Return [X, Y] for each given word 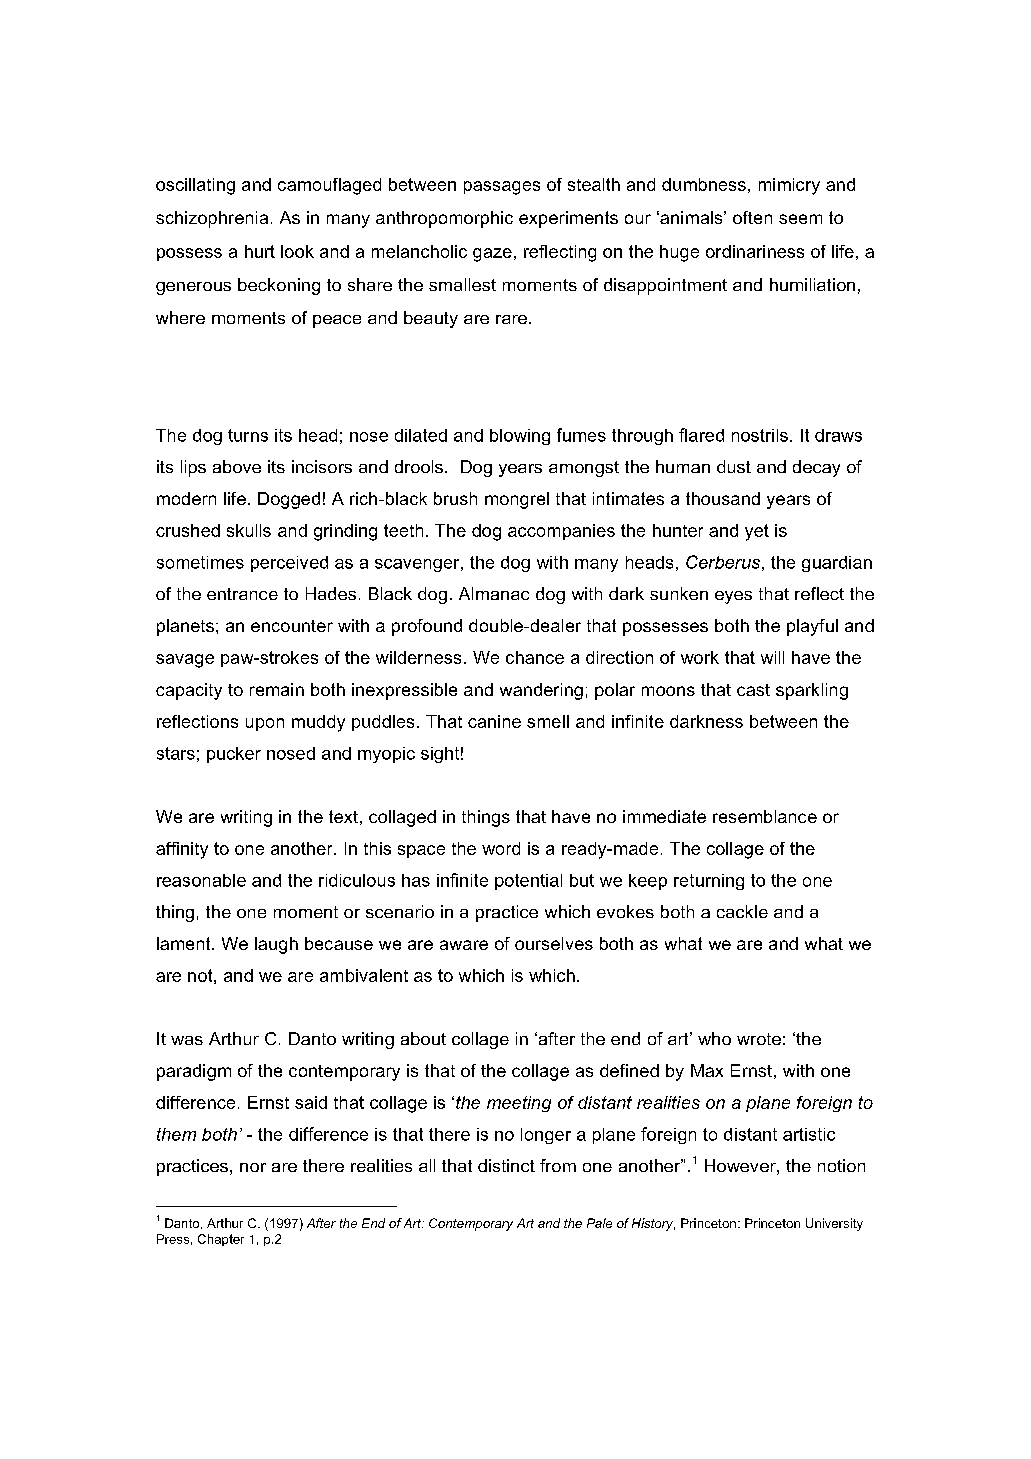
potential [528, 882]
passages [502, 188]
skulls [249, 530]
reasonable [201, 880]
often [752, 217]
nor [253, 1167]
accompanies [561, 532]
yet [757, 532]
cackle [742, 911]
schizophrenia [212, 219]
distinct [506, 1165]
